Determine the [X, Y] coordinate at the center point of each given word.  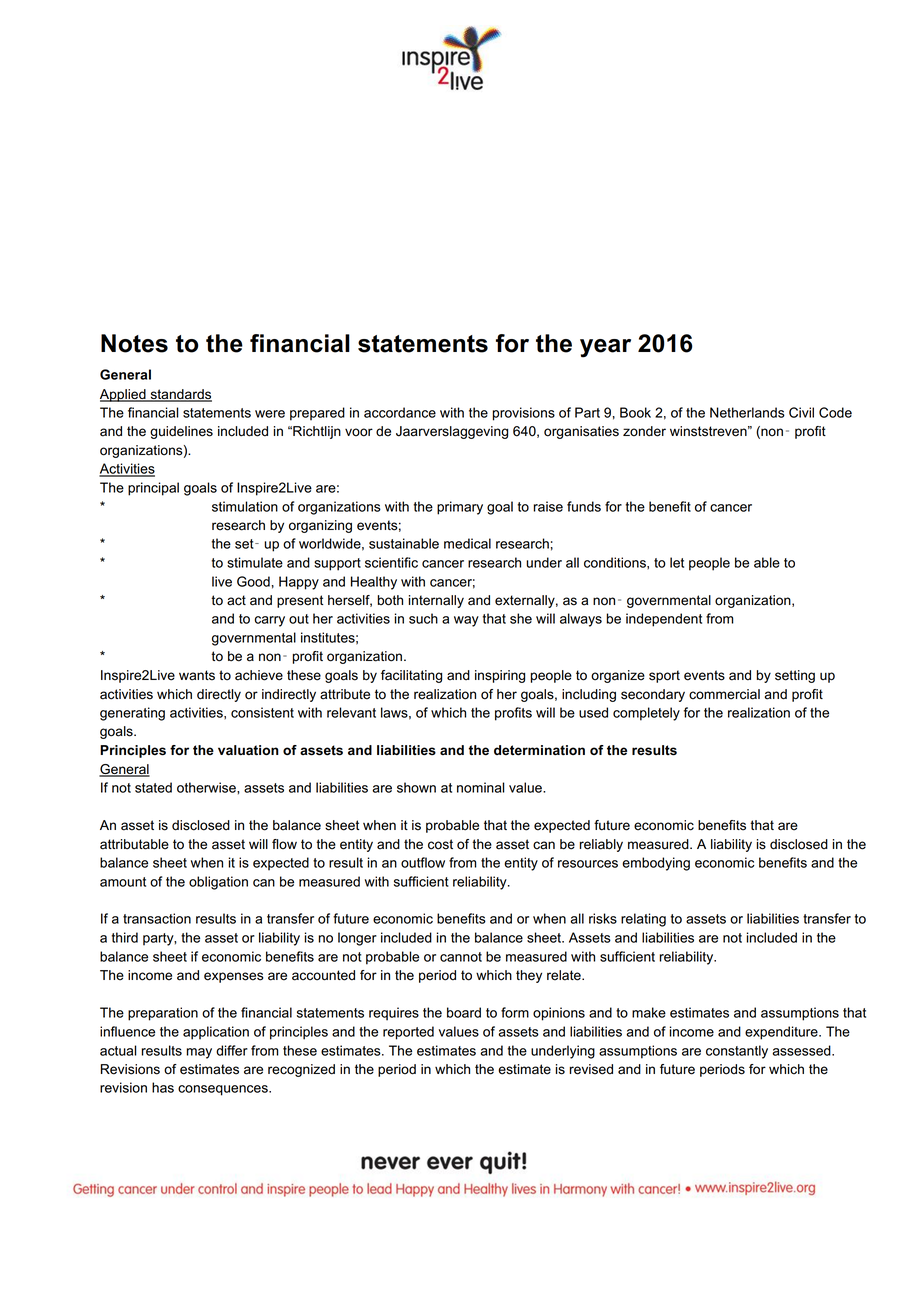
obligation [218, 883]
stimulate [255, 562]
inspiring [500, 676]
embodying [656, 864]
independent [664, 620]
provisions [524, 414]
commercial [724, 694]
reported [408, 1033]
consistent [262, 712]
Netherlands [747, 412]
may [199, 1053]
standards [180, 395]
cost [440, 844]
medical [467, 543]
